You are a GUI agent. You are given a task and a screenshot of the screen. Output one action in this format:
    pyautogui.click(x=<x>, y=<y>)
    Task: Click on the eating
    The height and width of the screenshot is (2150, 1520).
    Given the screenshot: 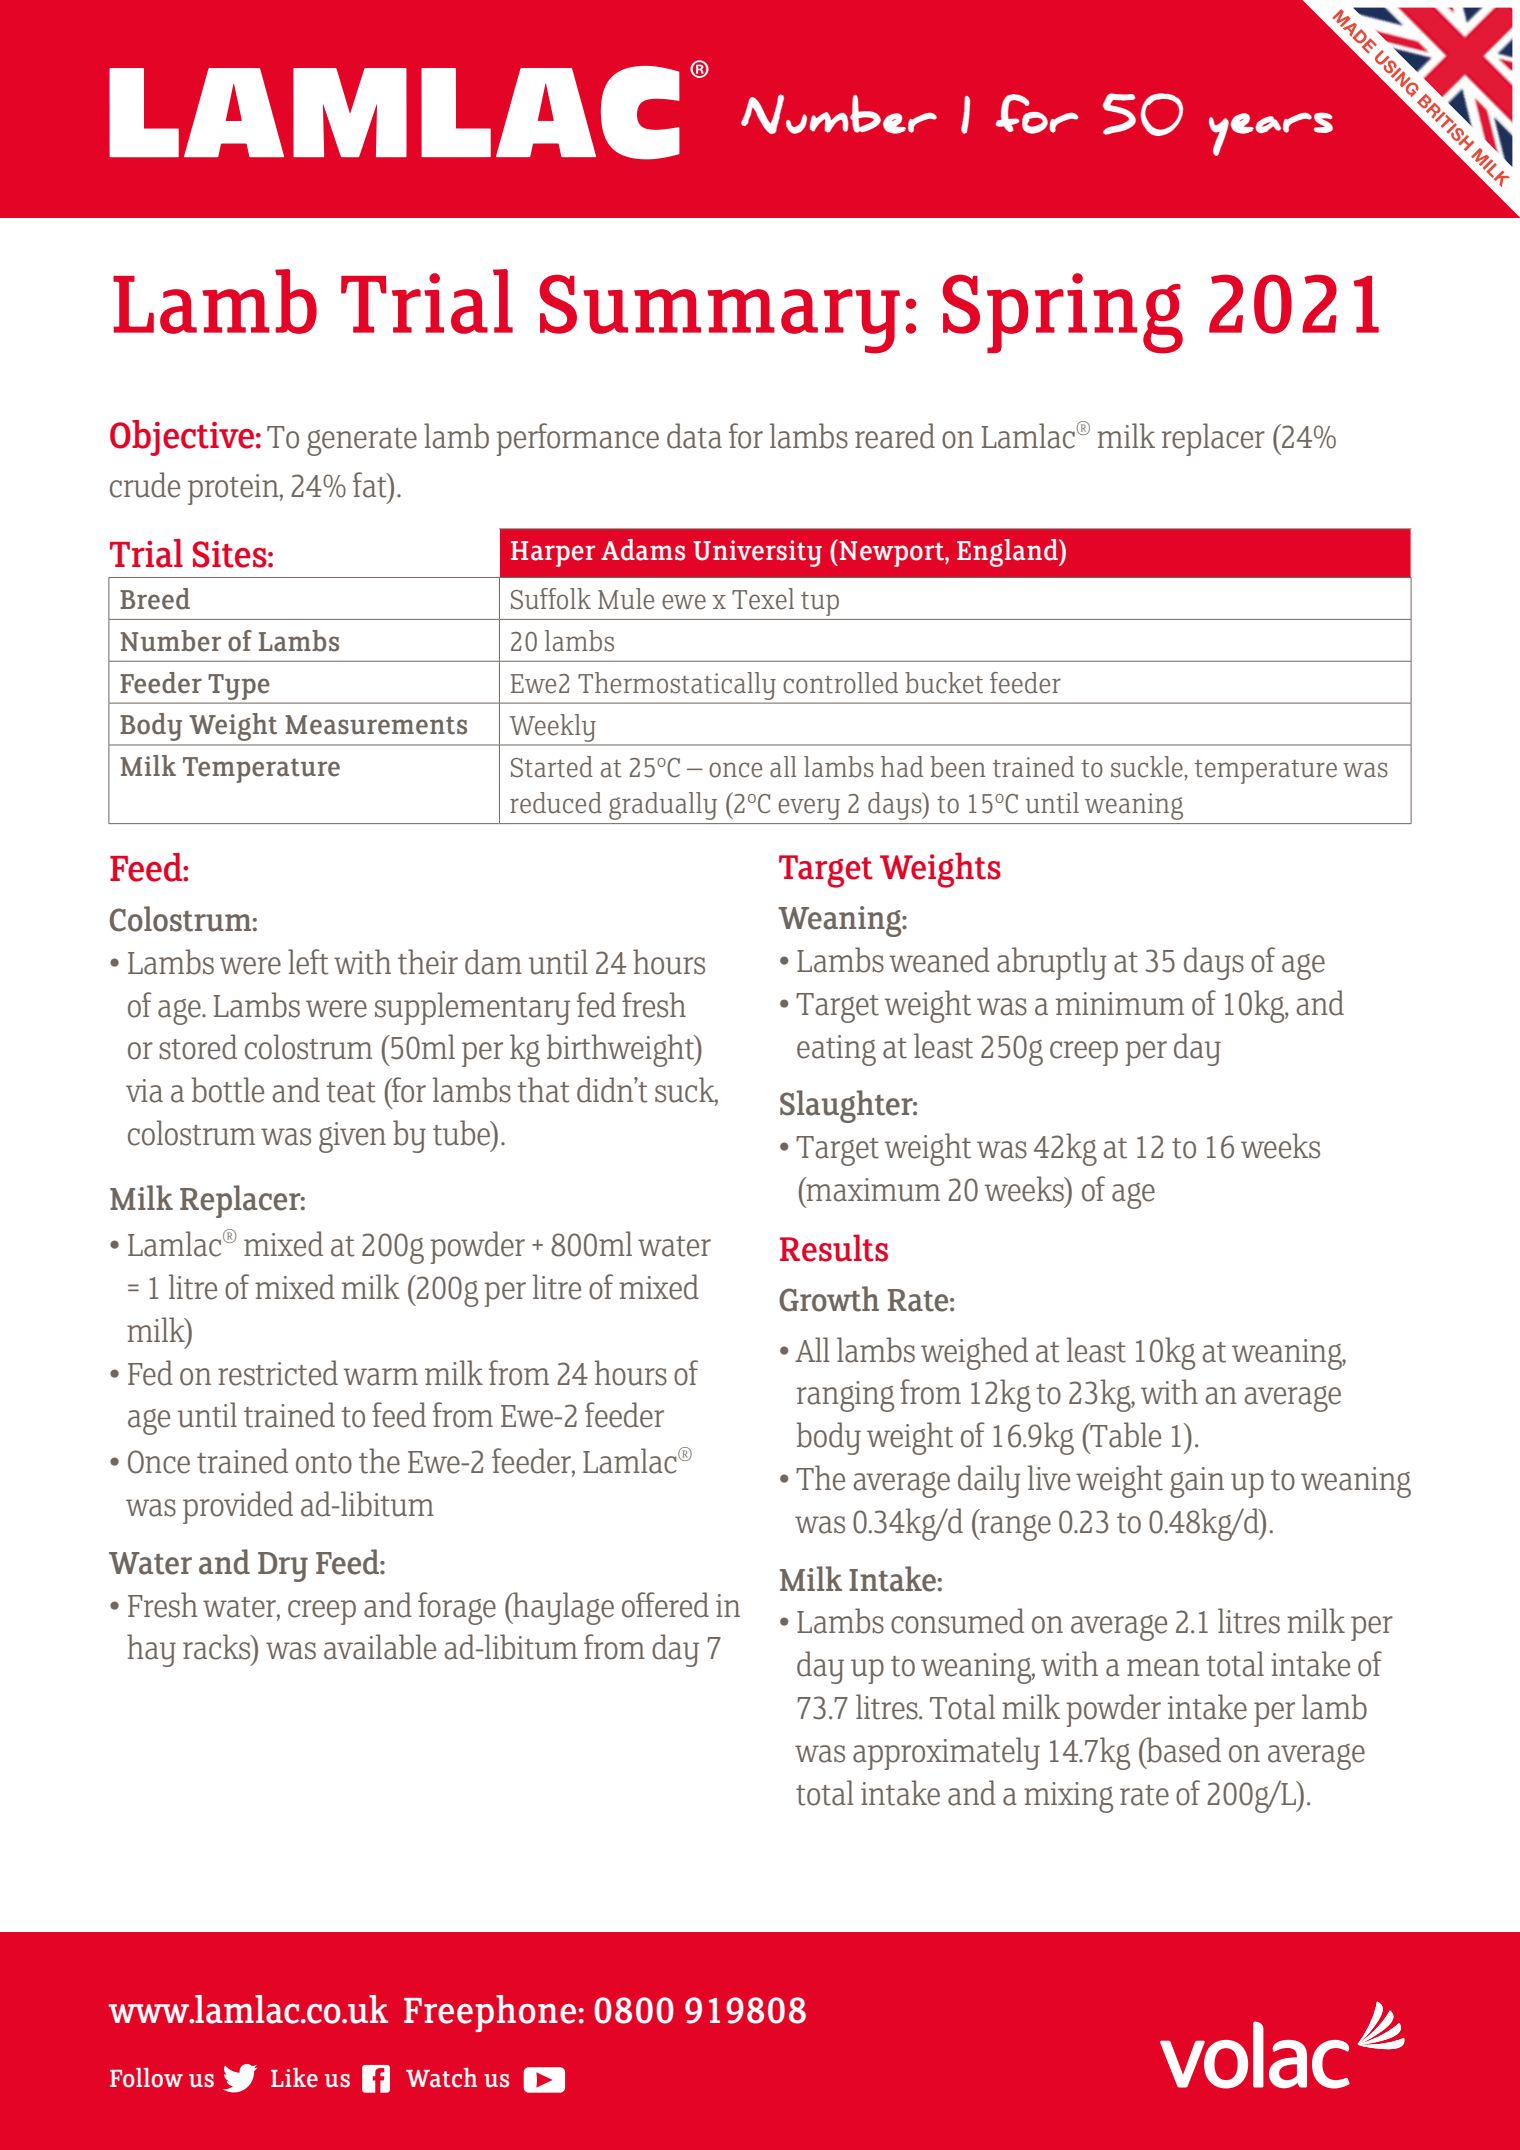 What is the action you would take?
    pyautogui.click(x=836, y=1050)
